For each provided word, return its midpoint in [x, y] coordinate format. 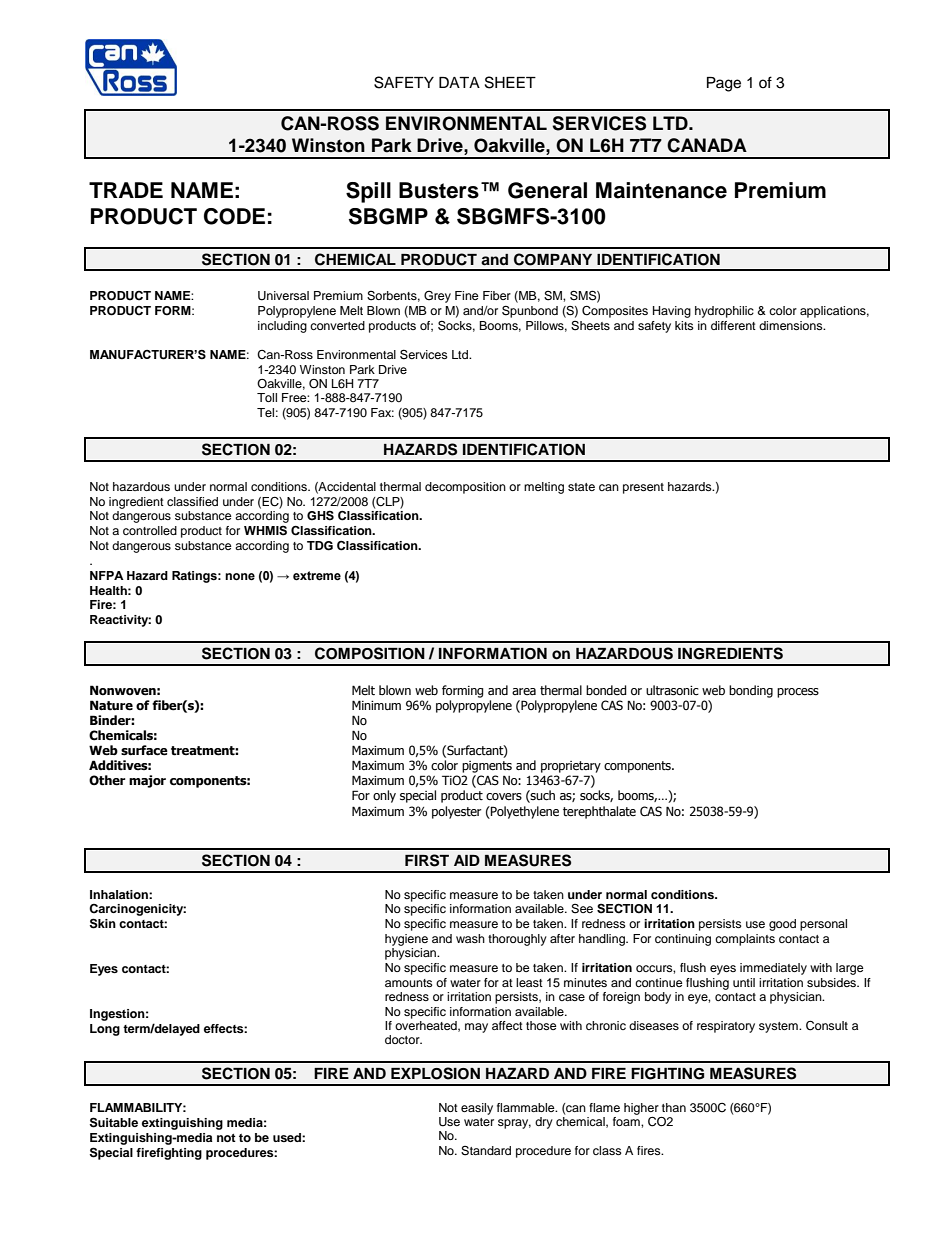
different [733, 325]
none [240, 577]
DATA [459, 82]
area [524, 691]
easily [477, 1109]
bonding [751, 691]
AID [467, 860]
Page [724, 84]
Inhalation [120, 894]
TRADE [126, 190]
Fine [467, 295]
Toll [267, 397]
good [782, 925]
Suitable [114, 1122]
